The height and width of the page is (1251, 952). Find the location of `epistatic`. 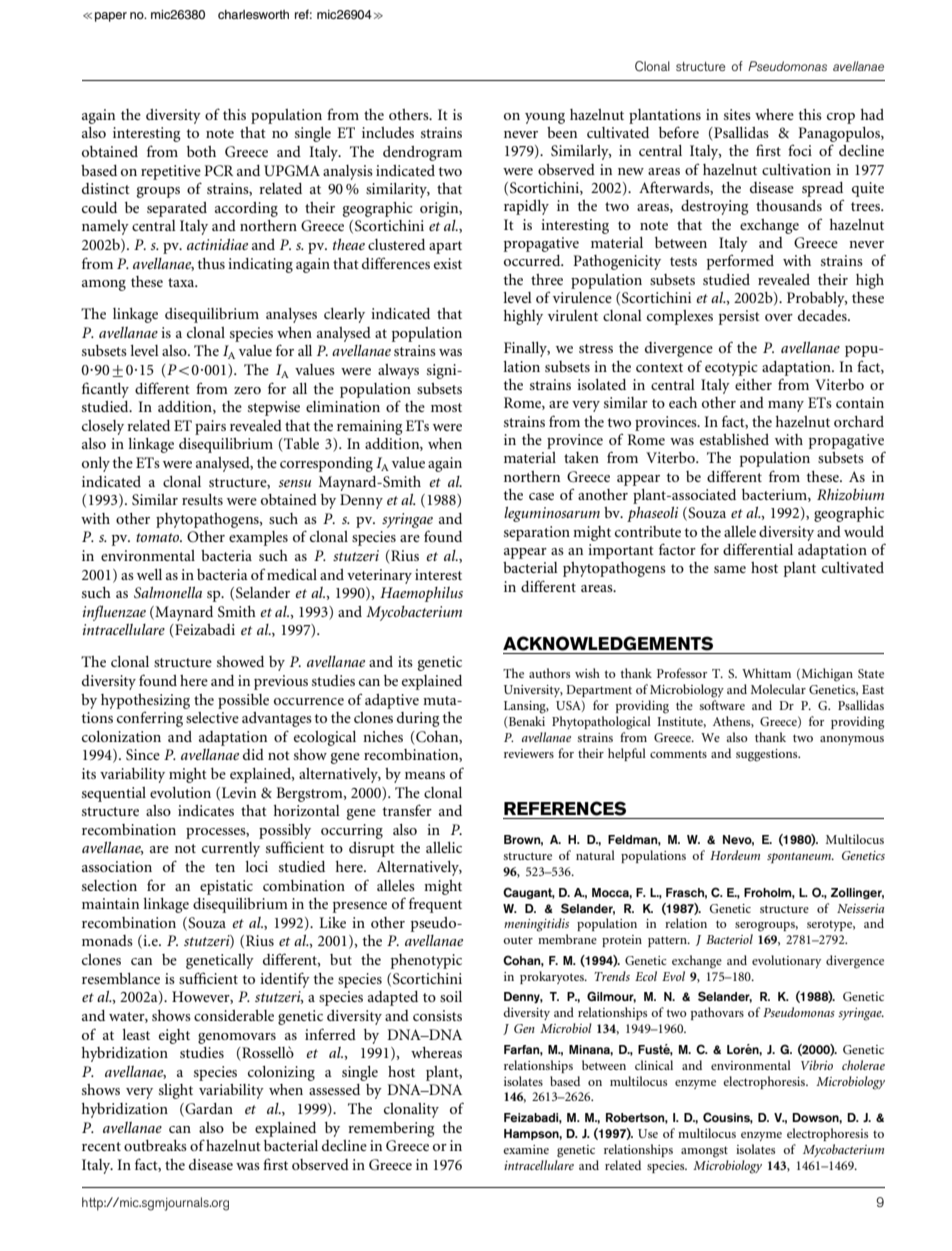

epistatic is located at coordinates (226, 887).
